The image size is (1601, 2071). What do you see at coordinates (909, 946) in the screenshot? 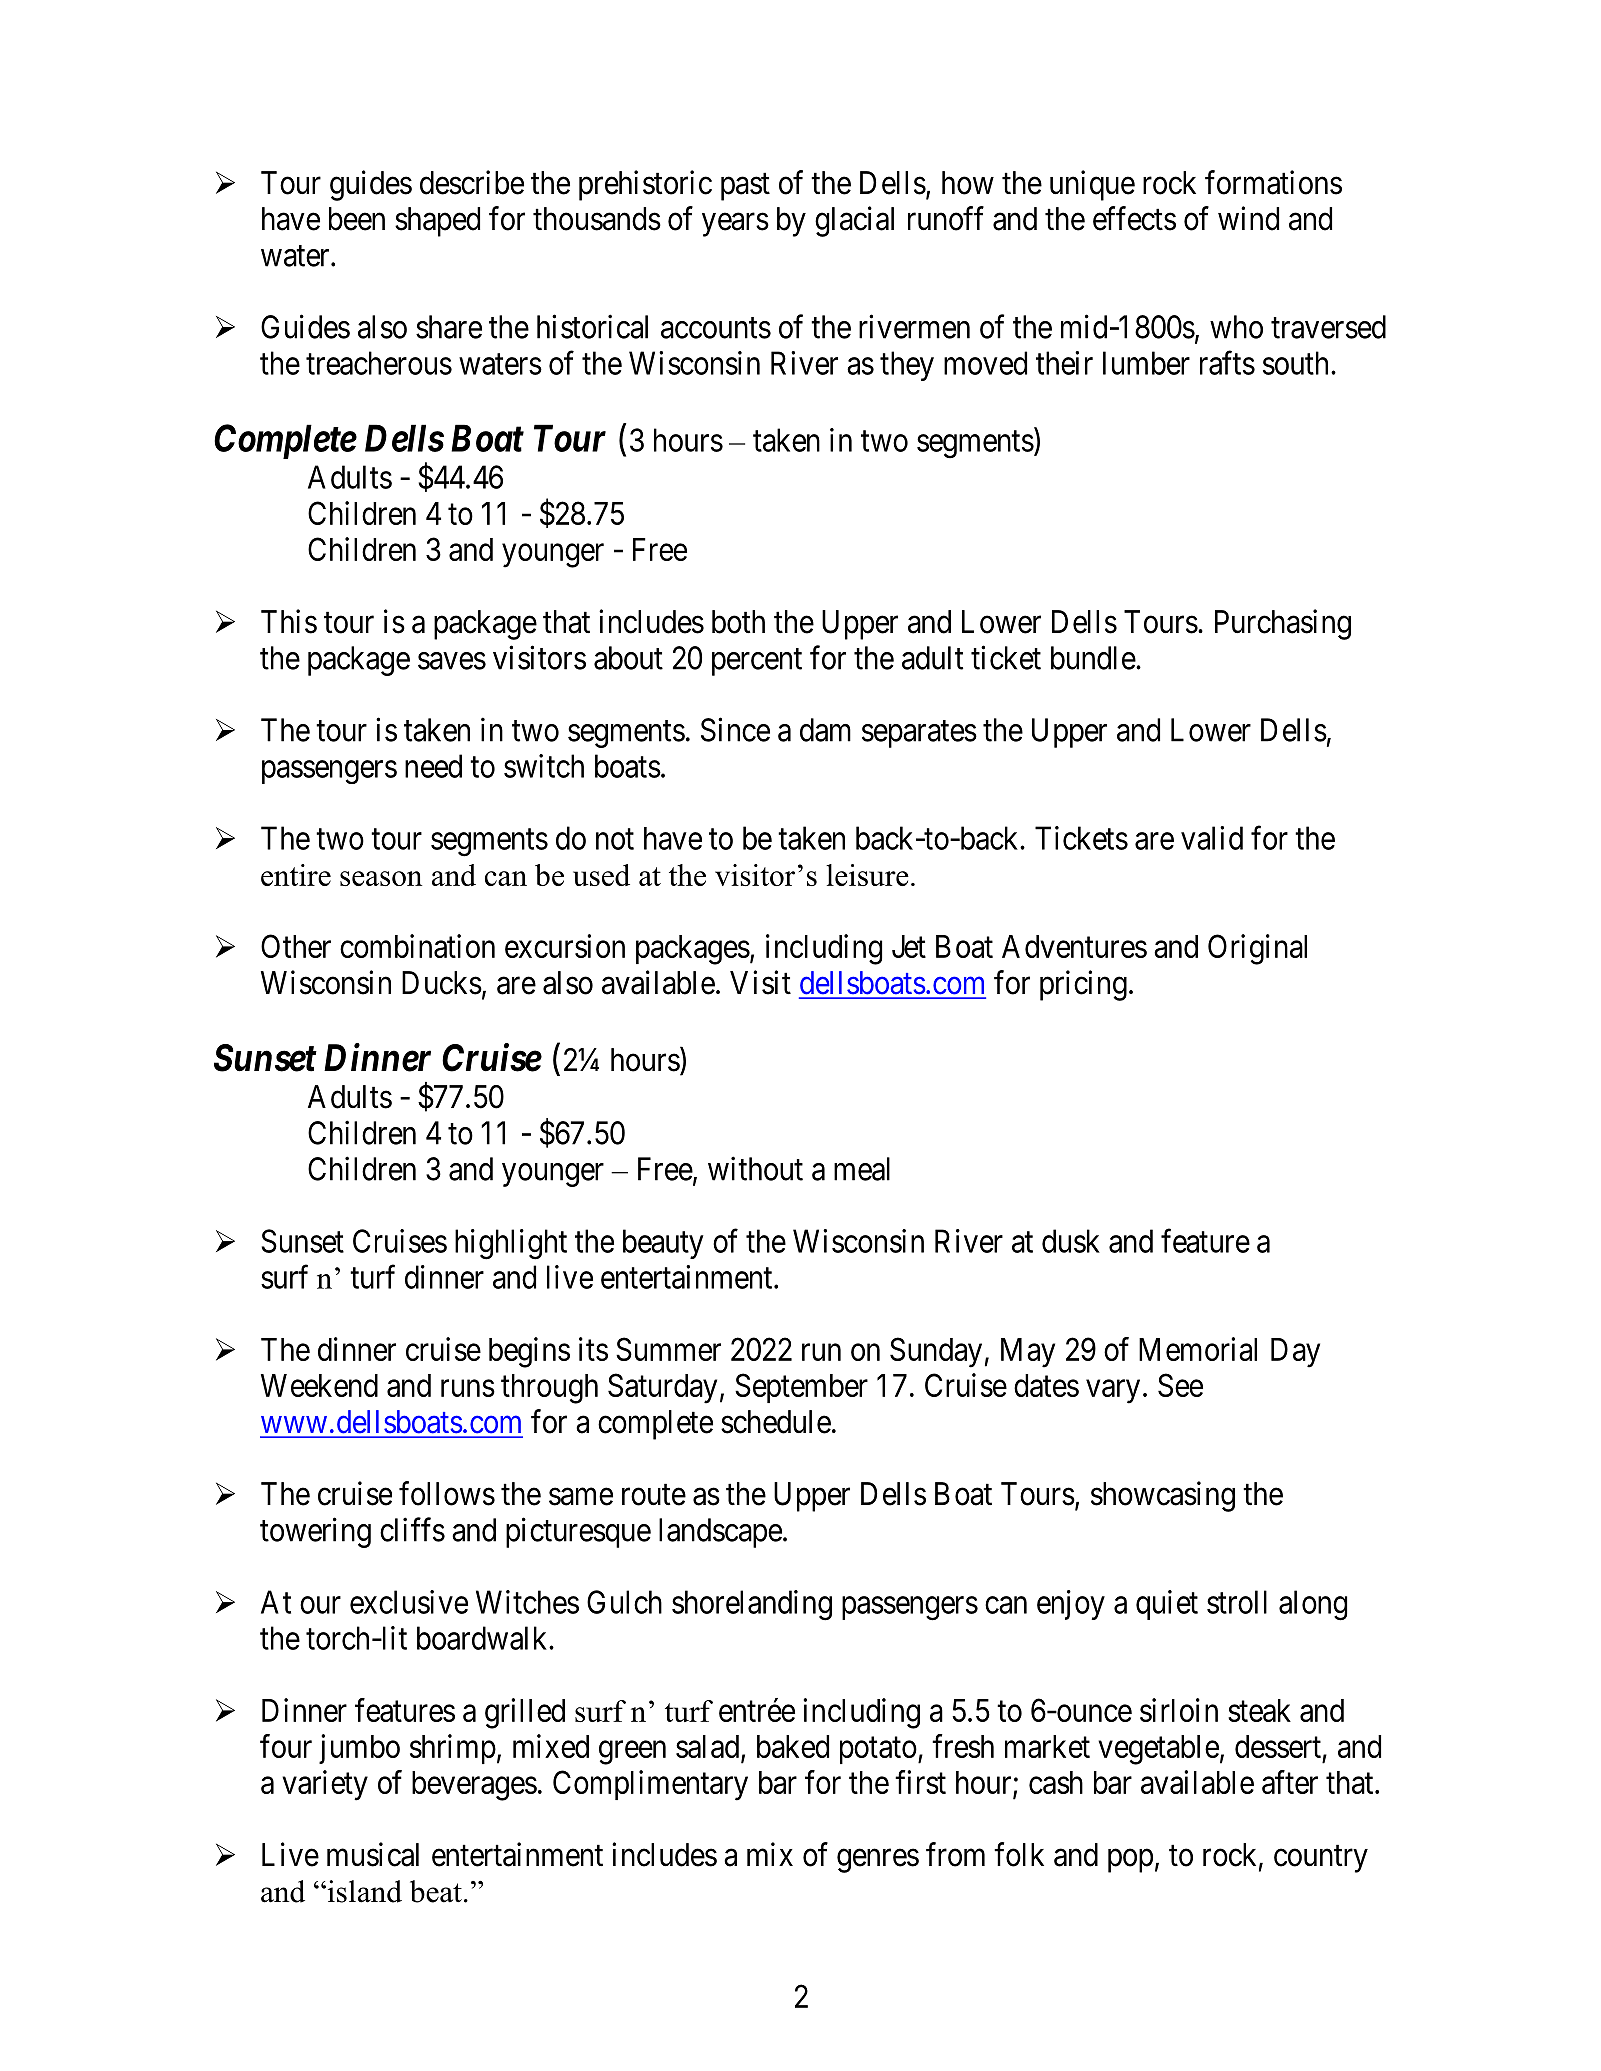
I see `Jet` at bounding box center [909, 946].
